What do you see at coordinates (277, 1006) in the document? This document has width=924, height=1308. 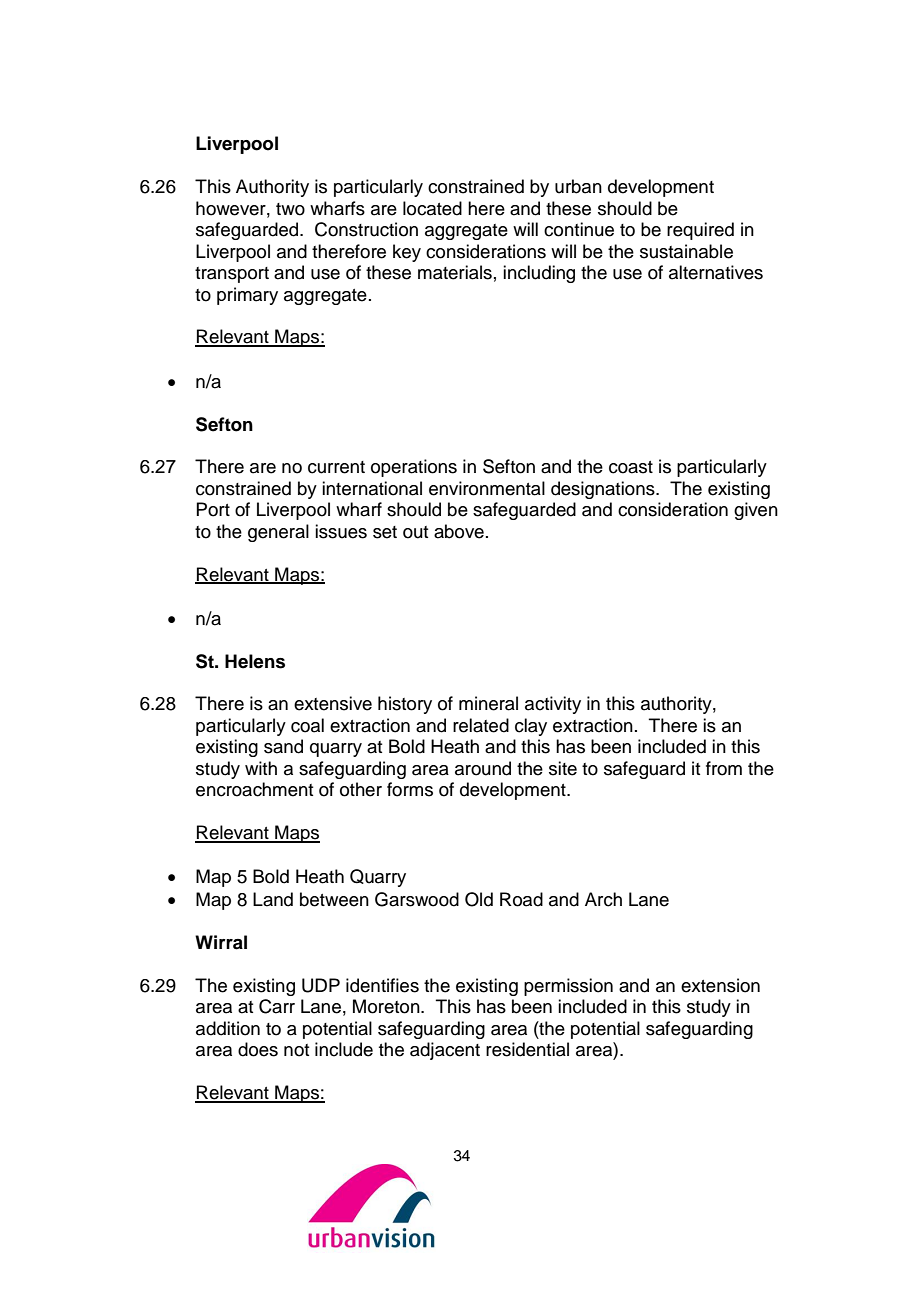 I see `Carr` at bounding box center [277, 1006].
